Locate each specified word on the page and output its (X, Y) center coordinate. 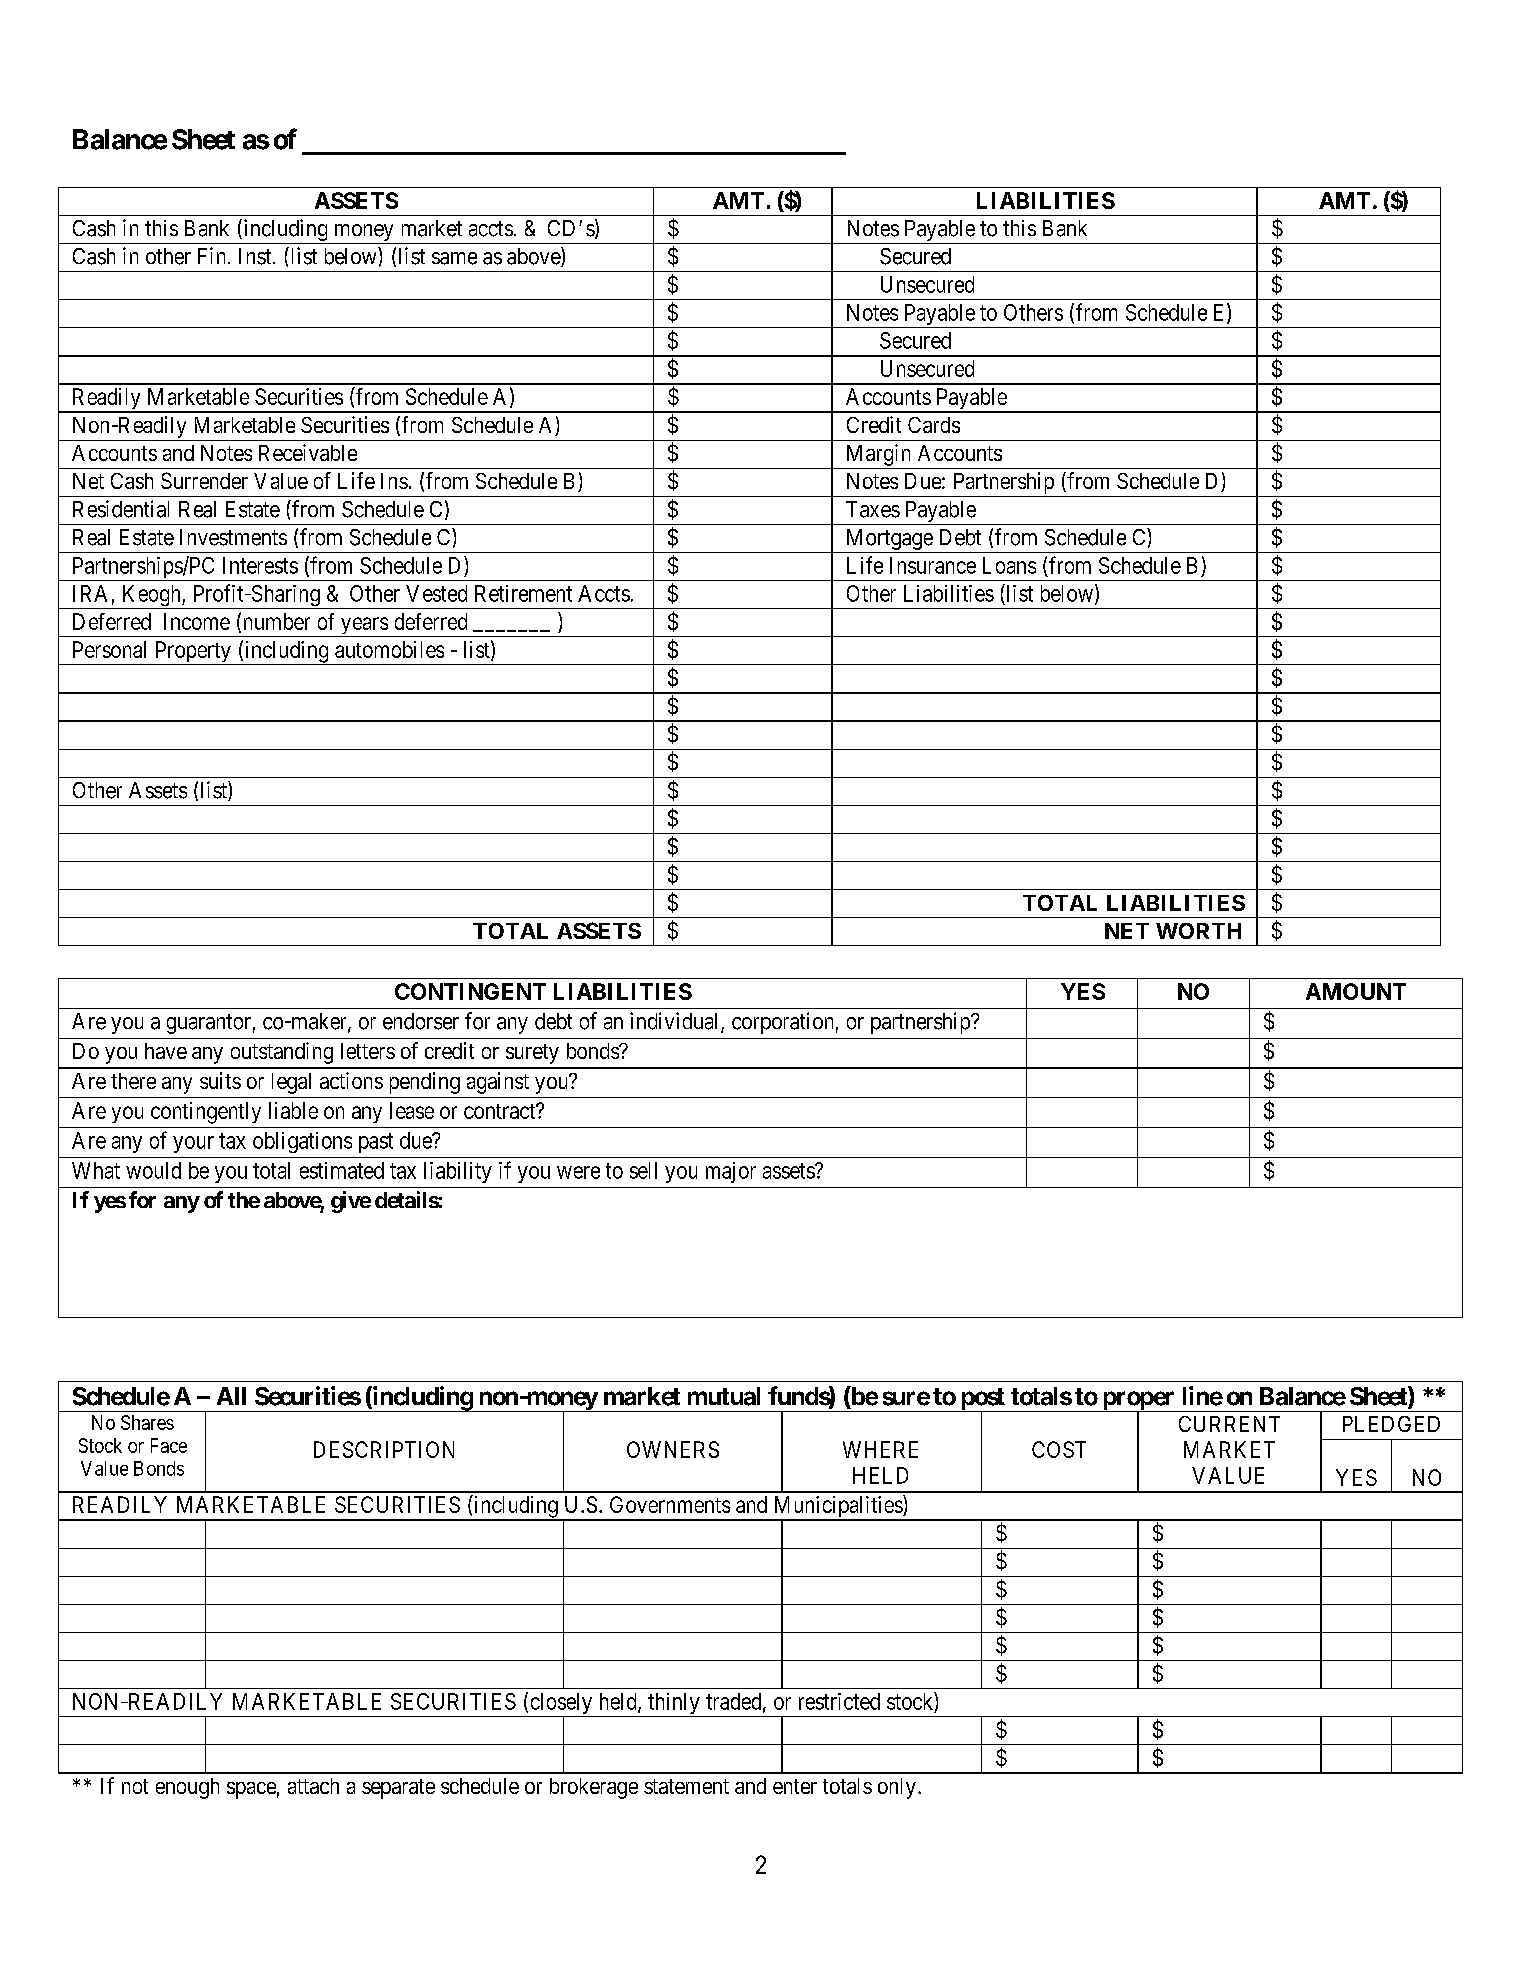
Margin (878, 455)
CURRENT (1229, 1424)
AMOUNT (1356, 991)
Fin (211, 255)
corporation (782, 1023)
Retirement (523, 593)
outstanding (282, 1053)
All (231, 1396)
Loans (1009, 565)
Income (197, 621)
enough (187, 1788)
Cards (934, 425)
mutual (724, 1396)
